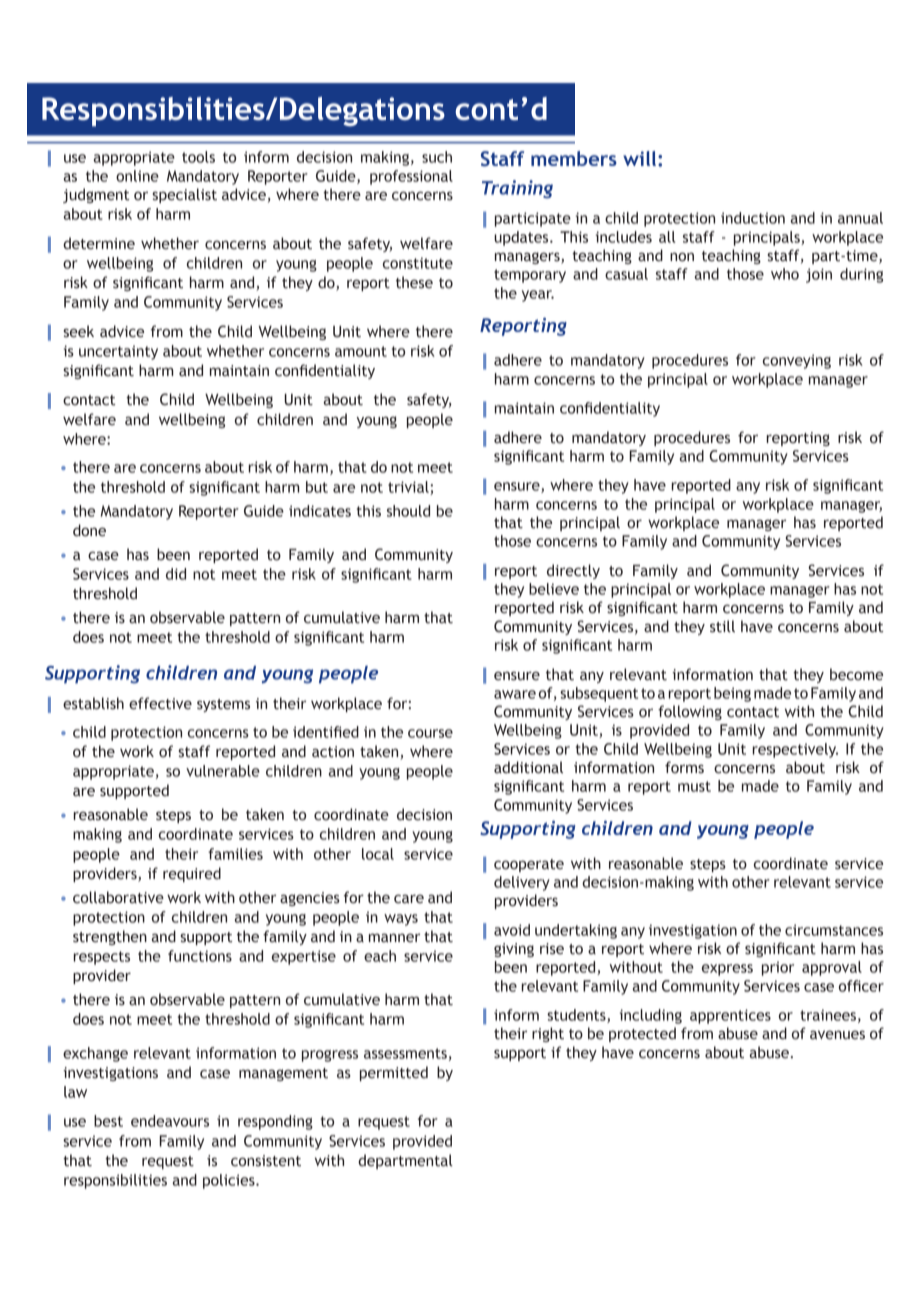 This screenshot has width=924, height=1308. What do you see at coordinates (694, 786) in the screenshot?
I see `must` at bounding box center [694, 786].
